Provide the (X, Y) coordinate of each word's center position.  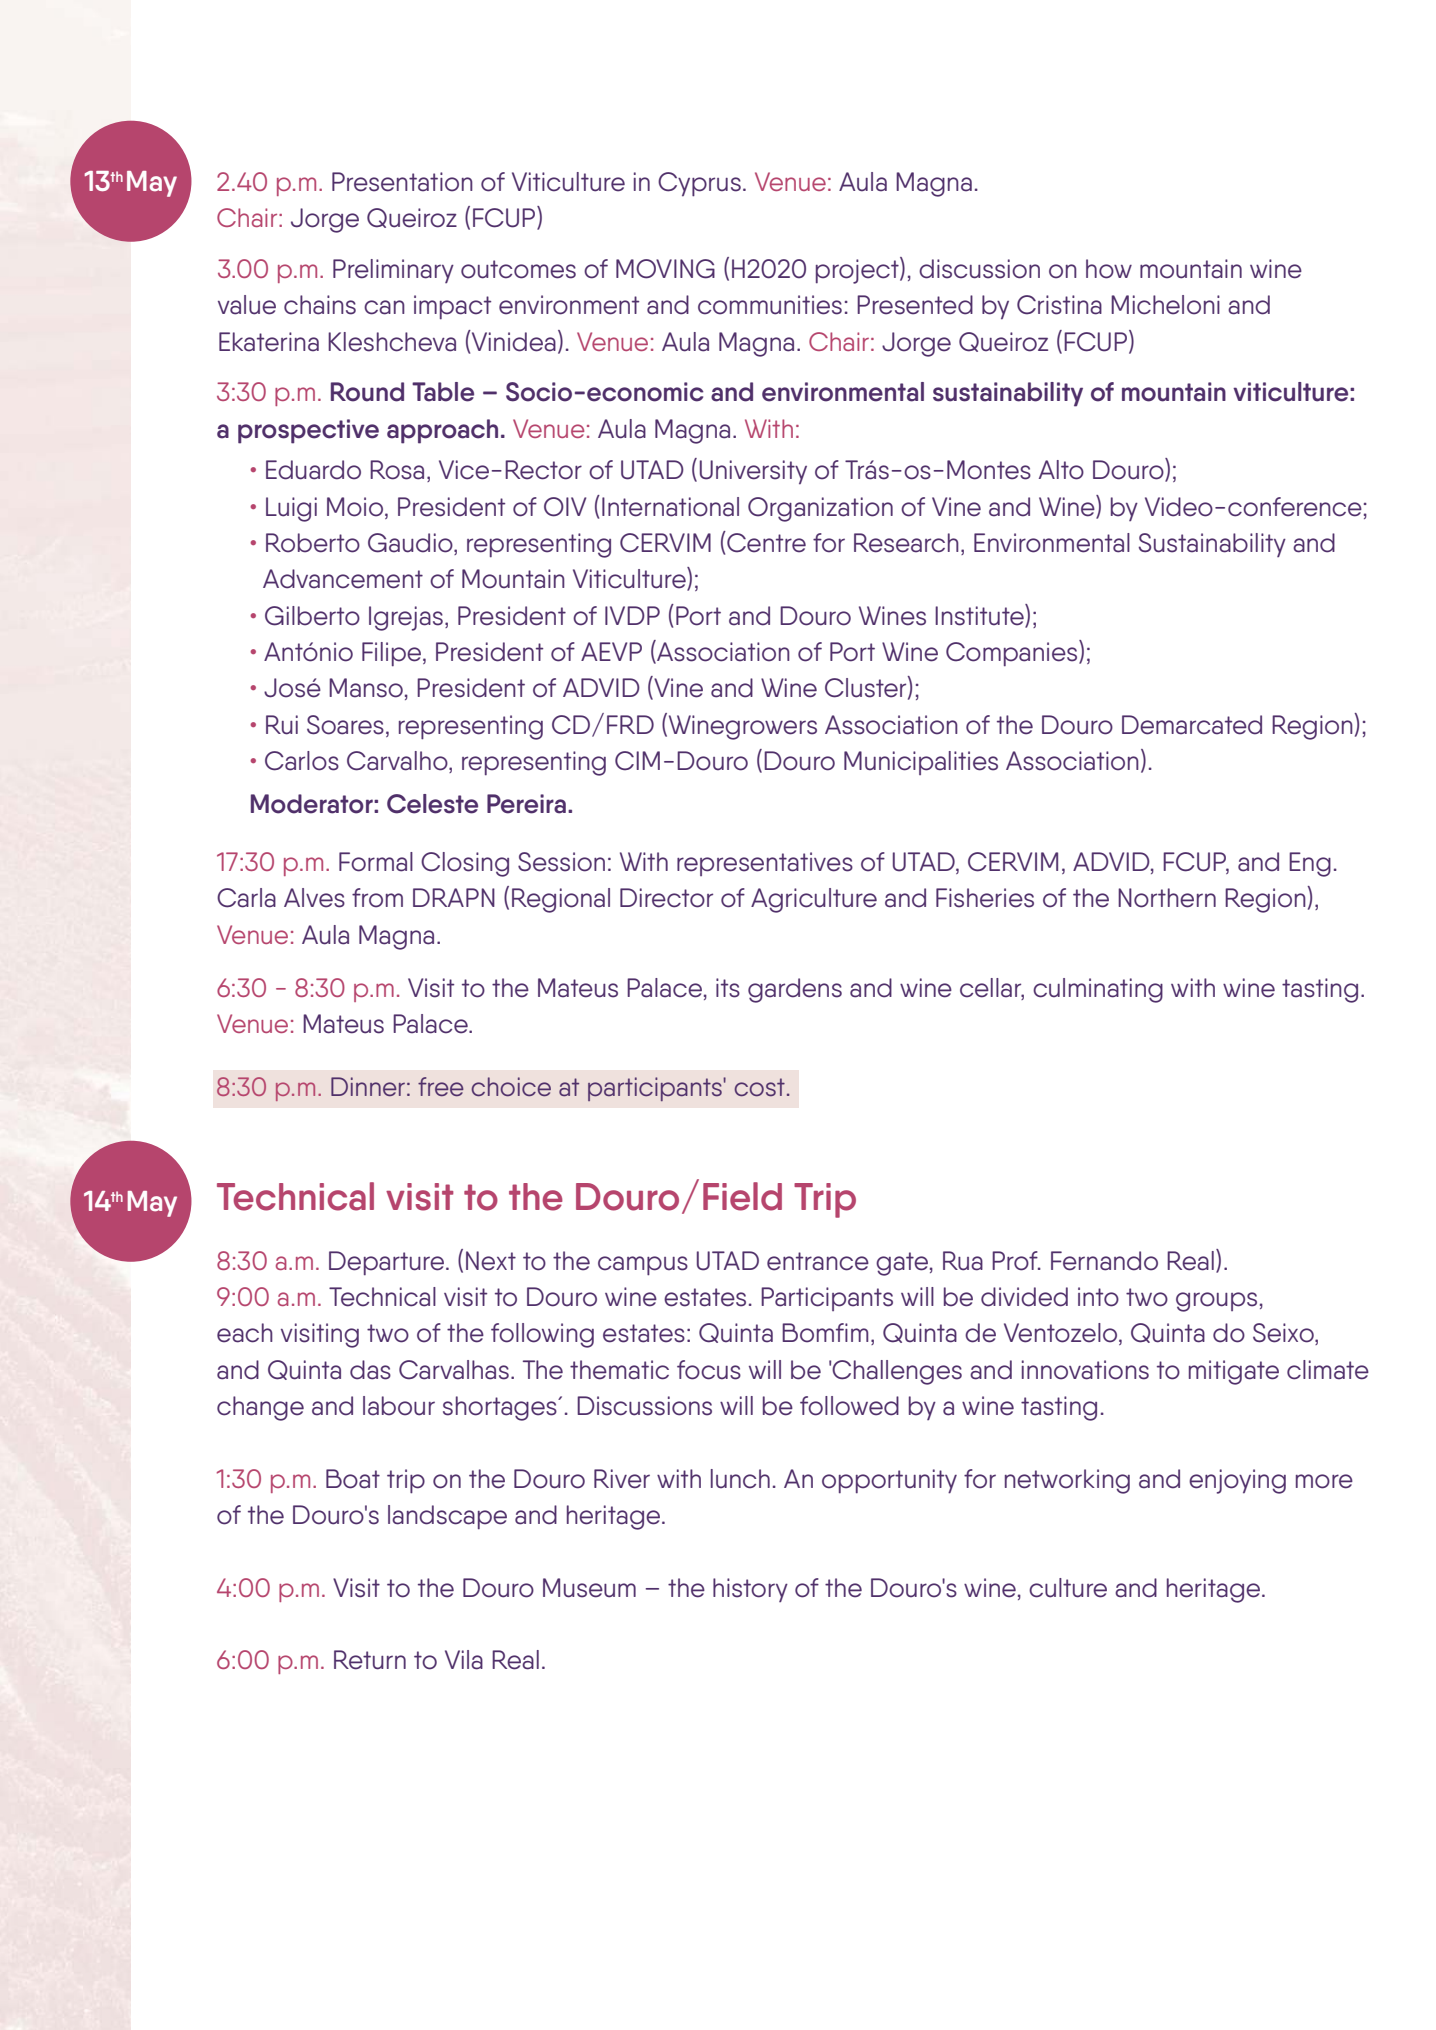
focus (709, 1370)
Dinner (368, 1086)
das (370, 1370)
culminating (1098, 990)
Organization (820, 509)
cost (760, 1087)
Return (370, 1660)
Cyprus (699, 184)
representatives (765, 864)
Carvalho (398, 762)
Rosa (397, 470)
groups (1216, 1302)
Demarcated (1192, 725)
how (1109, 269)
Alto (1061, 470)
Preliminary (393, 271)
